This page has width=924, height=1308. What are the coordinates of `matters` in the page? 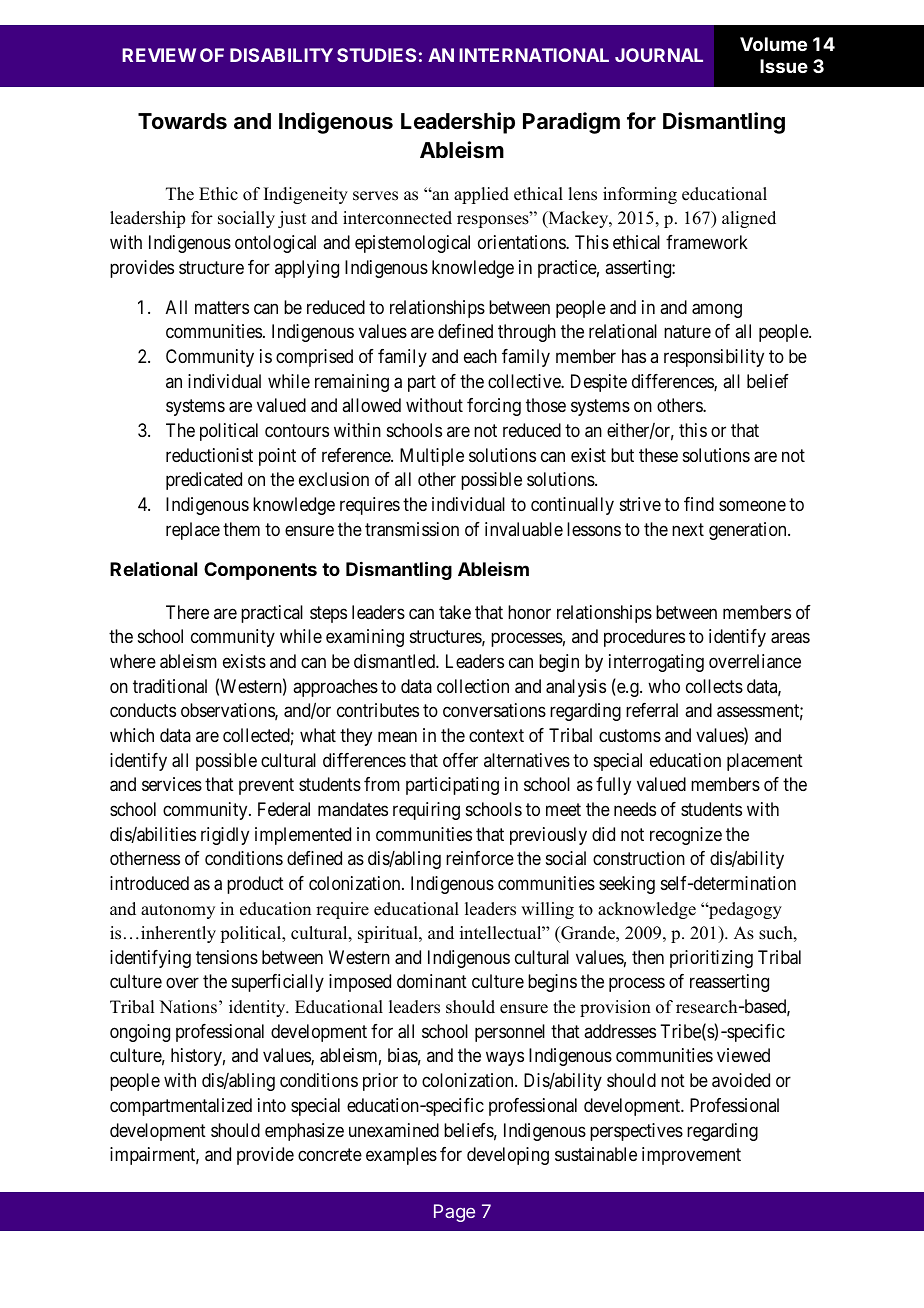 It's located at (222, 307).
